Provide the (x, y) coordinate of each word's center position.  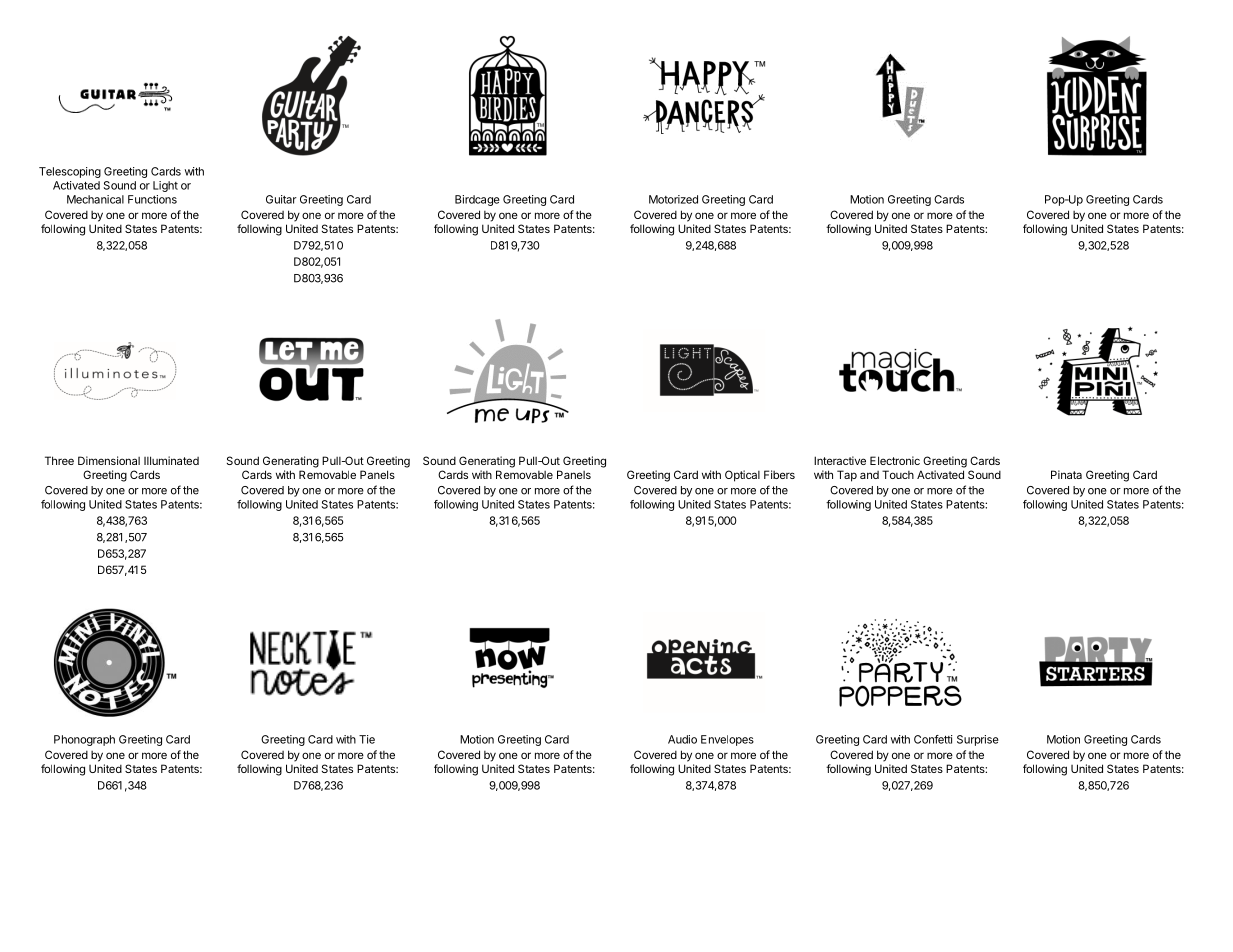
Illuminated (171, 460)
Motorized (673, 199)
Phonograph (84, 740)
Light (165, 186)
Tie (367, 739)
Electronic (895, 460)
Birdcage (477, 200)
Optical (742, 476)
